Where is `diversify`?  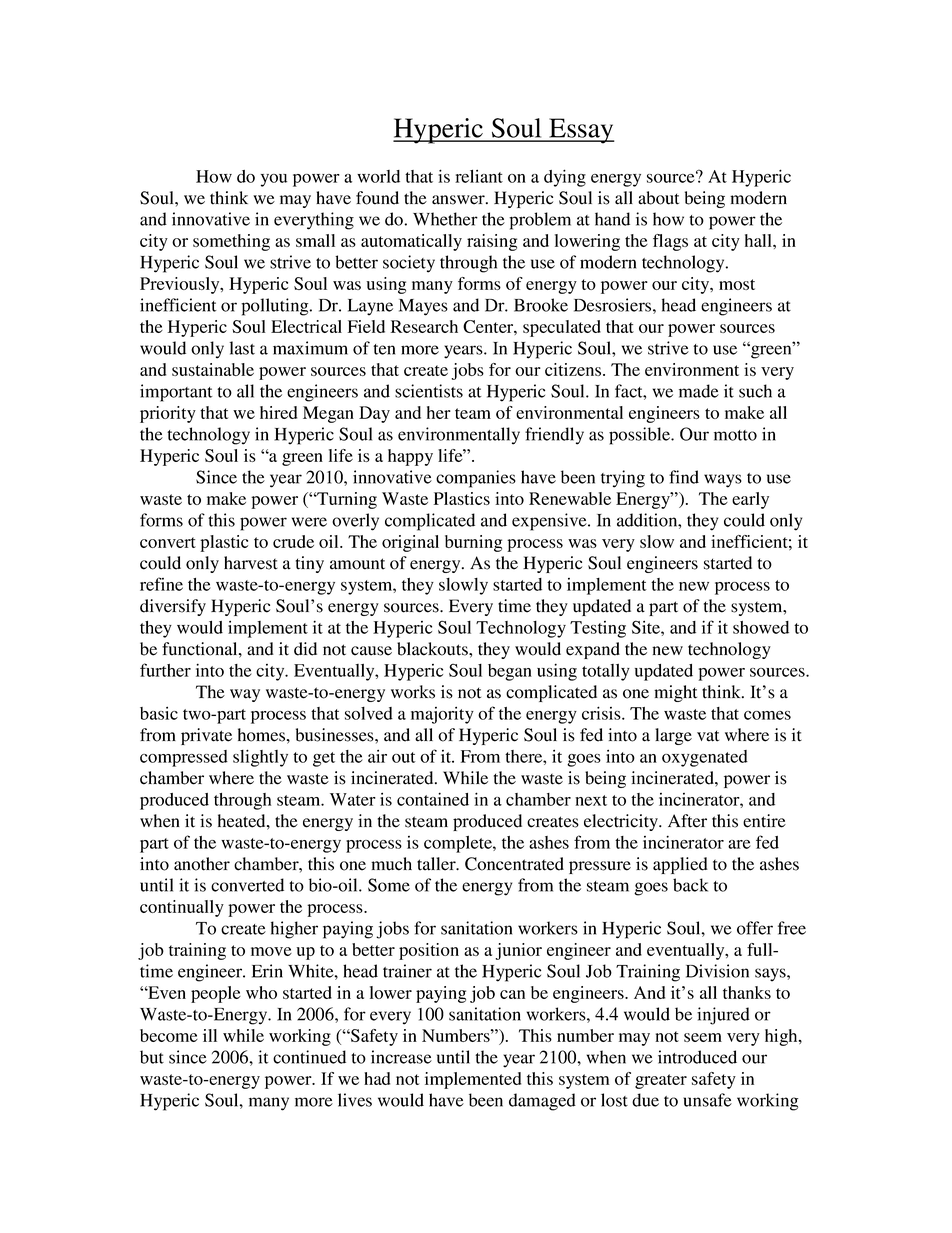 diversify is located at coordinates (173, 607).
